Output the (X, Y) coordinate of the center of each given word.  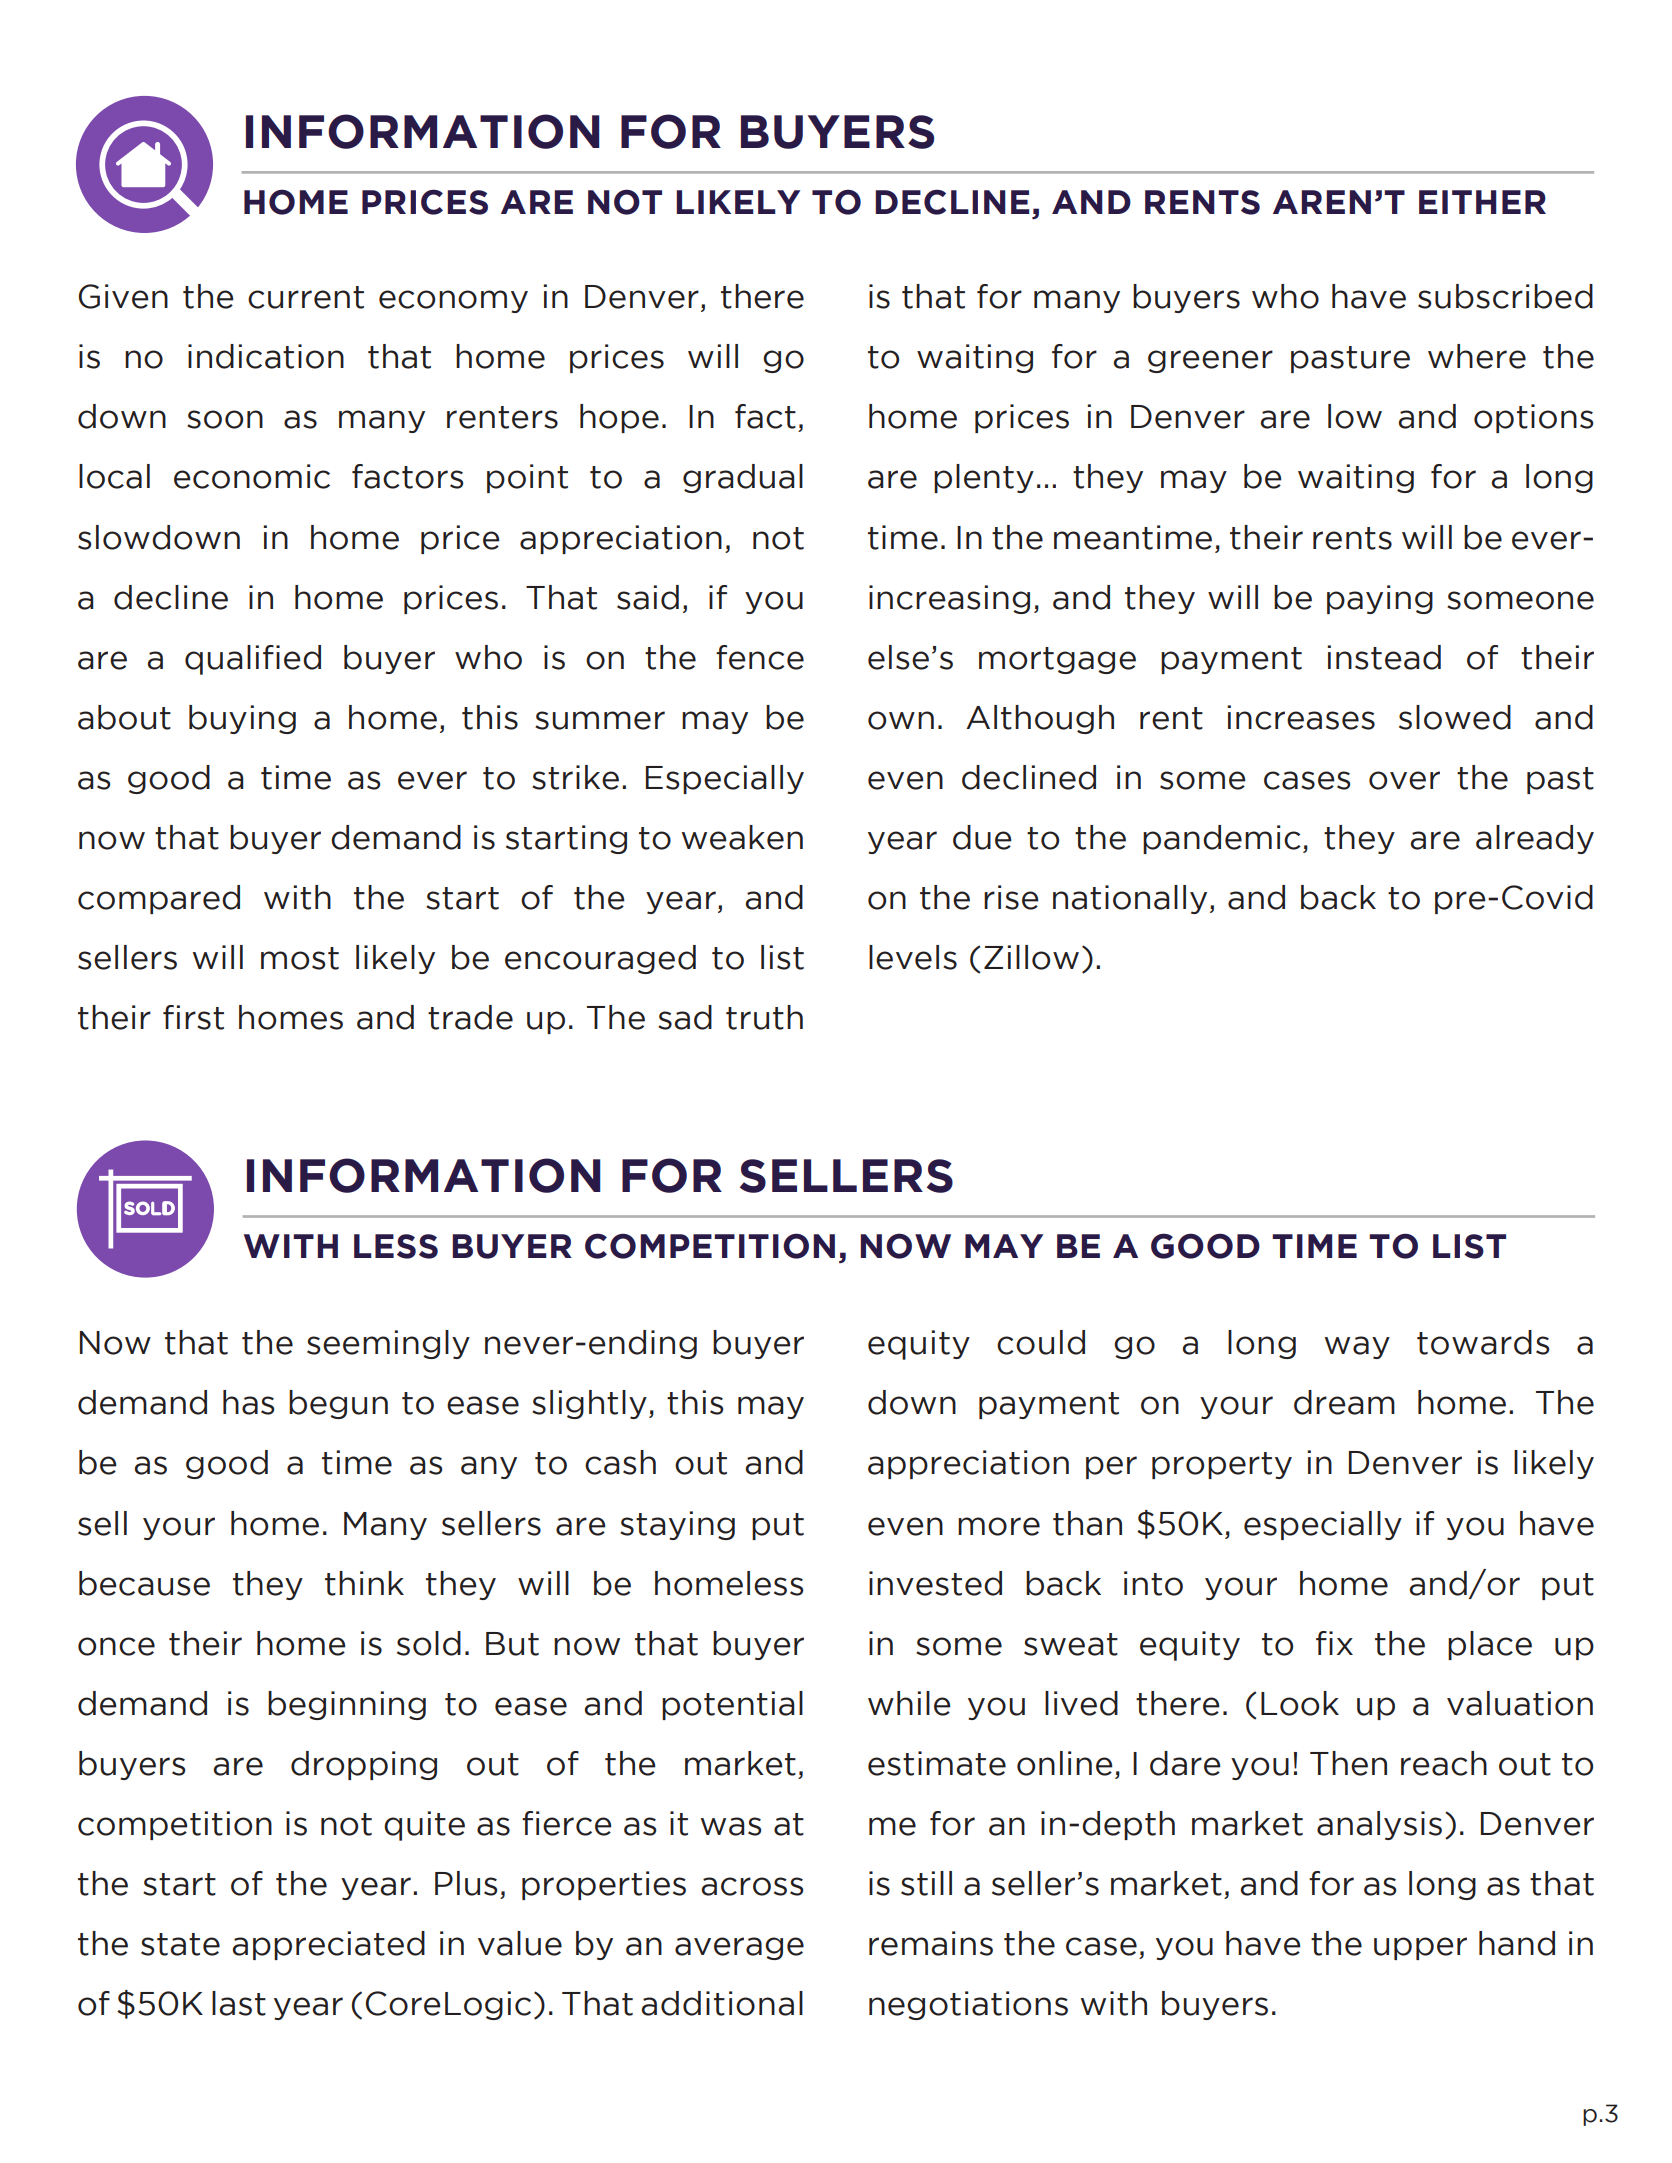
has (248, 1402)
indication (266, 356)
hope (619, 418)
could (1041, 1342)
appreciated (329, 1945)
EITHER (1482, 202)
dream (1344, 1402)
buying (242, 719)
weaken (742, 837)
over (1404, 780)
